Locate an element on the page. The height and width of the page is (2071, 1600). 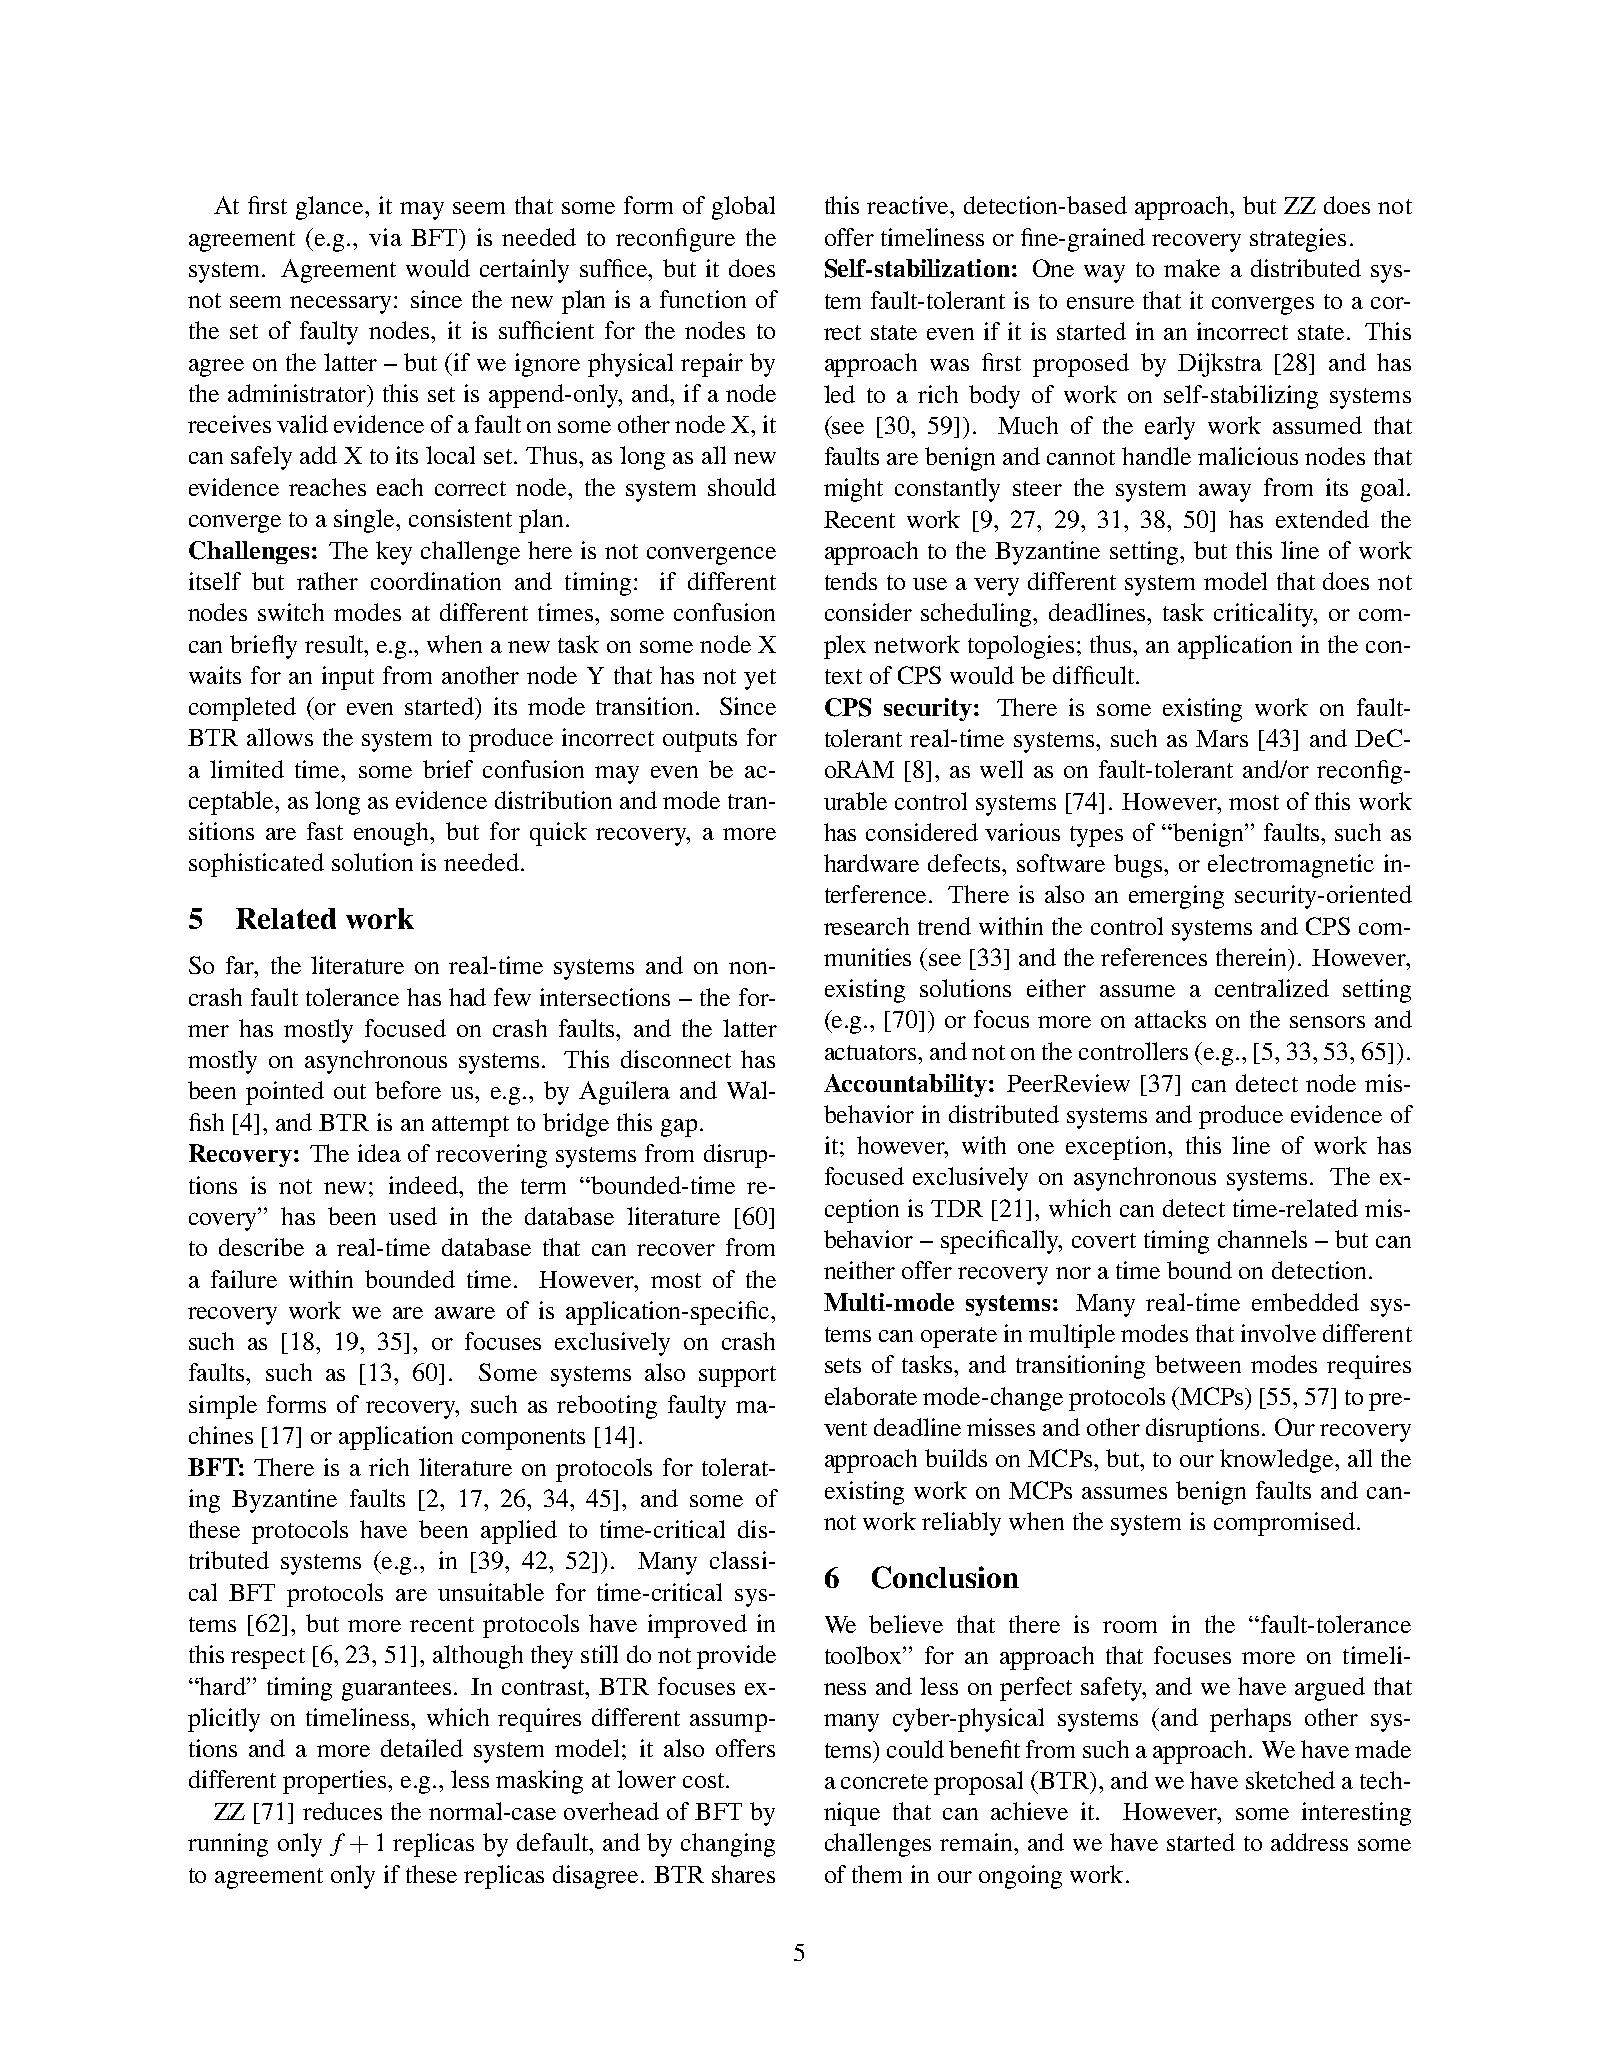
Mars is located at coordinates (1222, 738).
